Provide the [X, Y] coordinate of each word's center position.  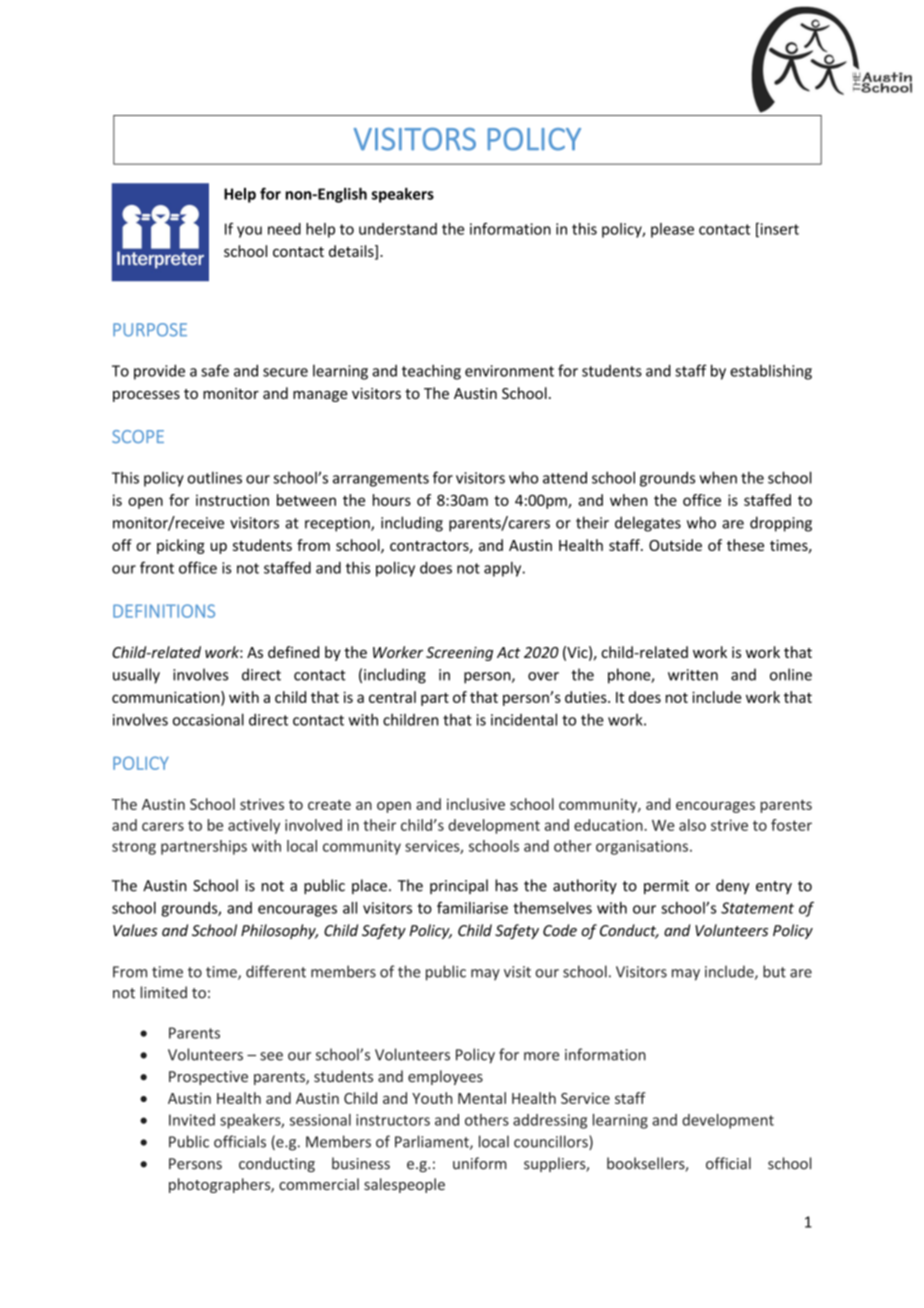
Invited [192, 1120]
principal [459, 886]
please [672, 230]
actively [254, 826]
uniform [480, 1163]
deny [732, 886]
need [284, 229]
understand [398, 229]
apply [504, 569]
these [745, 545]
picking [181, 546]
